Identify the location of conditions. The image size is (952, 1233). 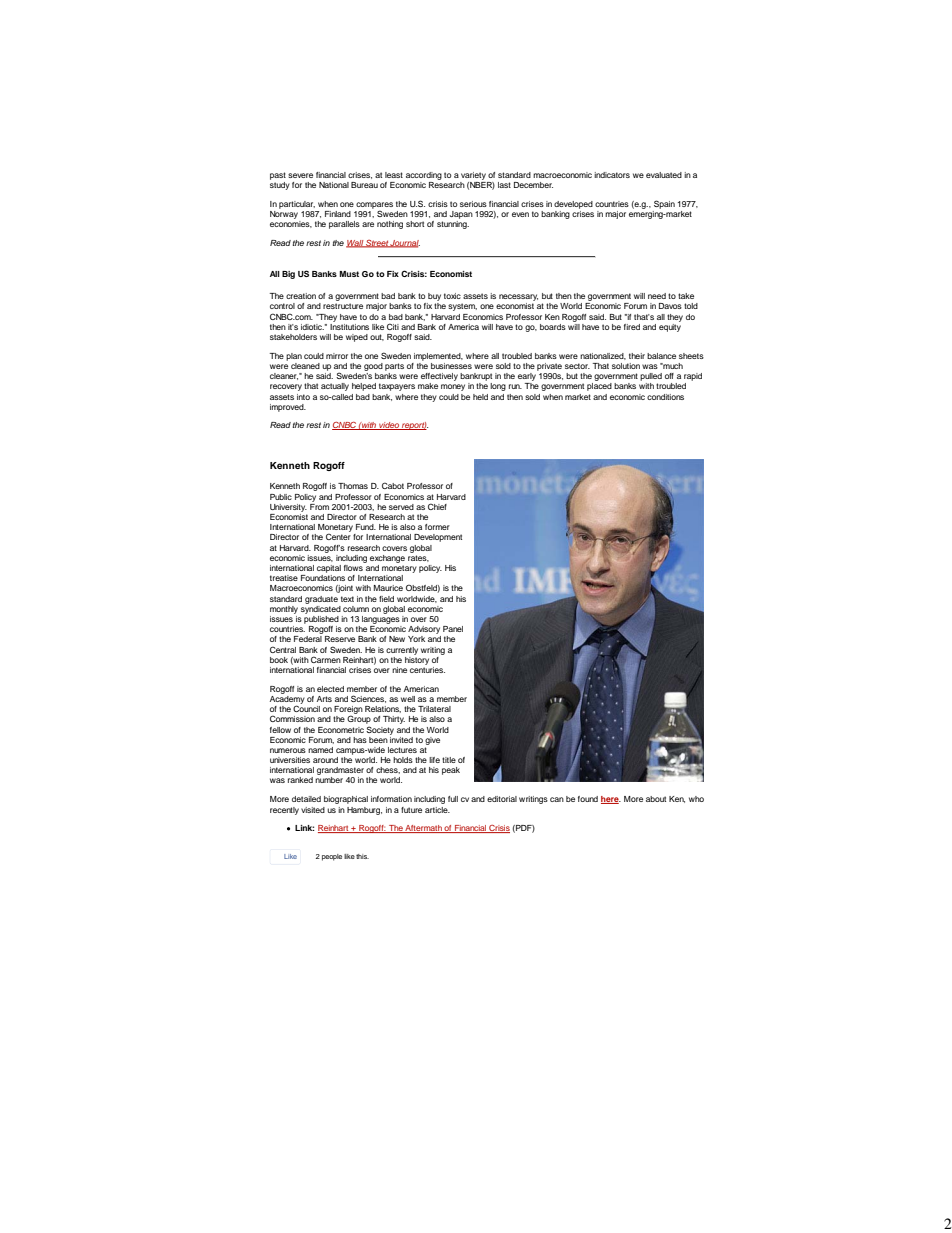
(665, 397).
